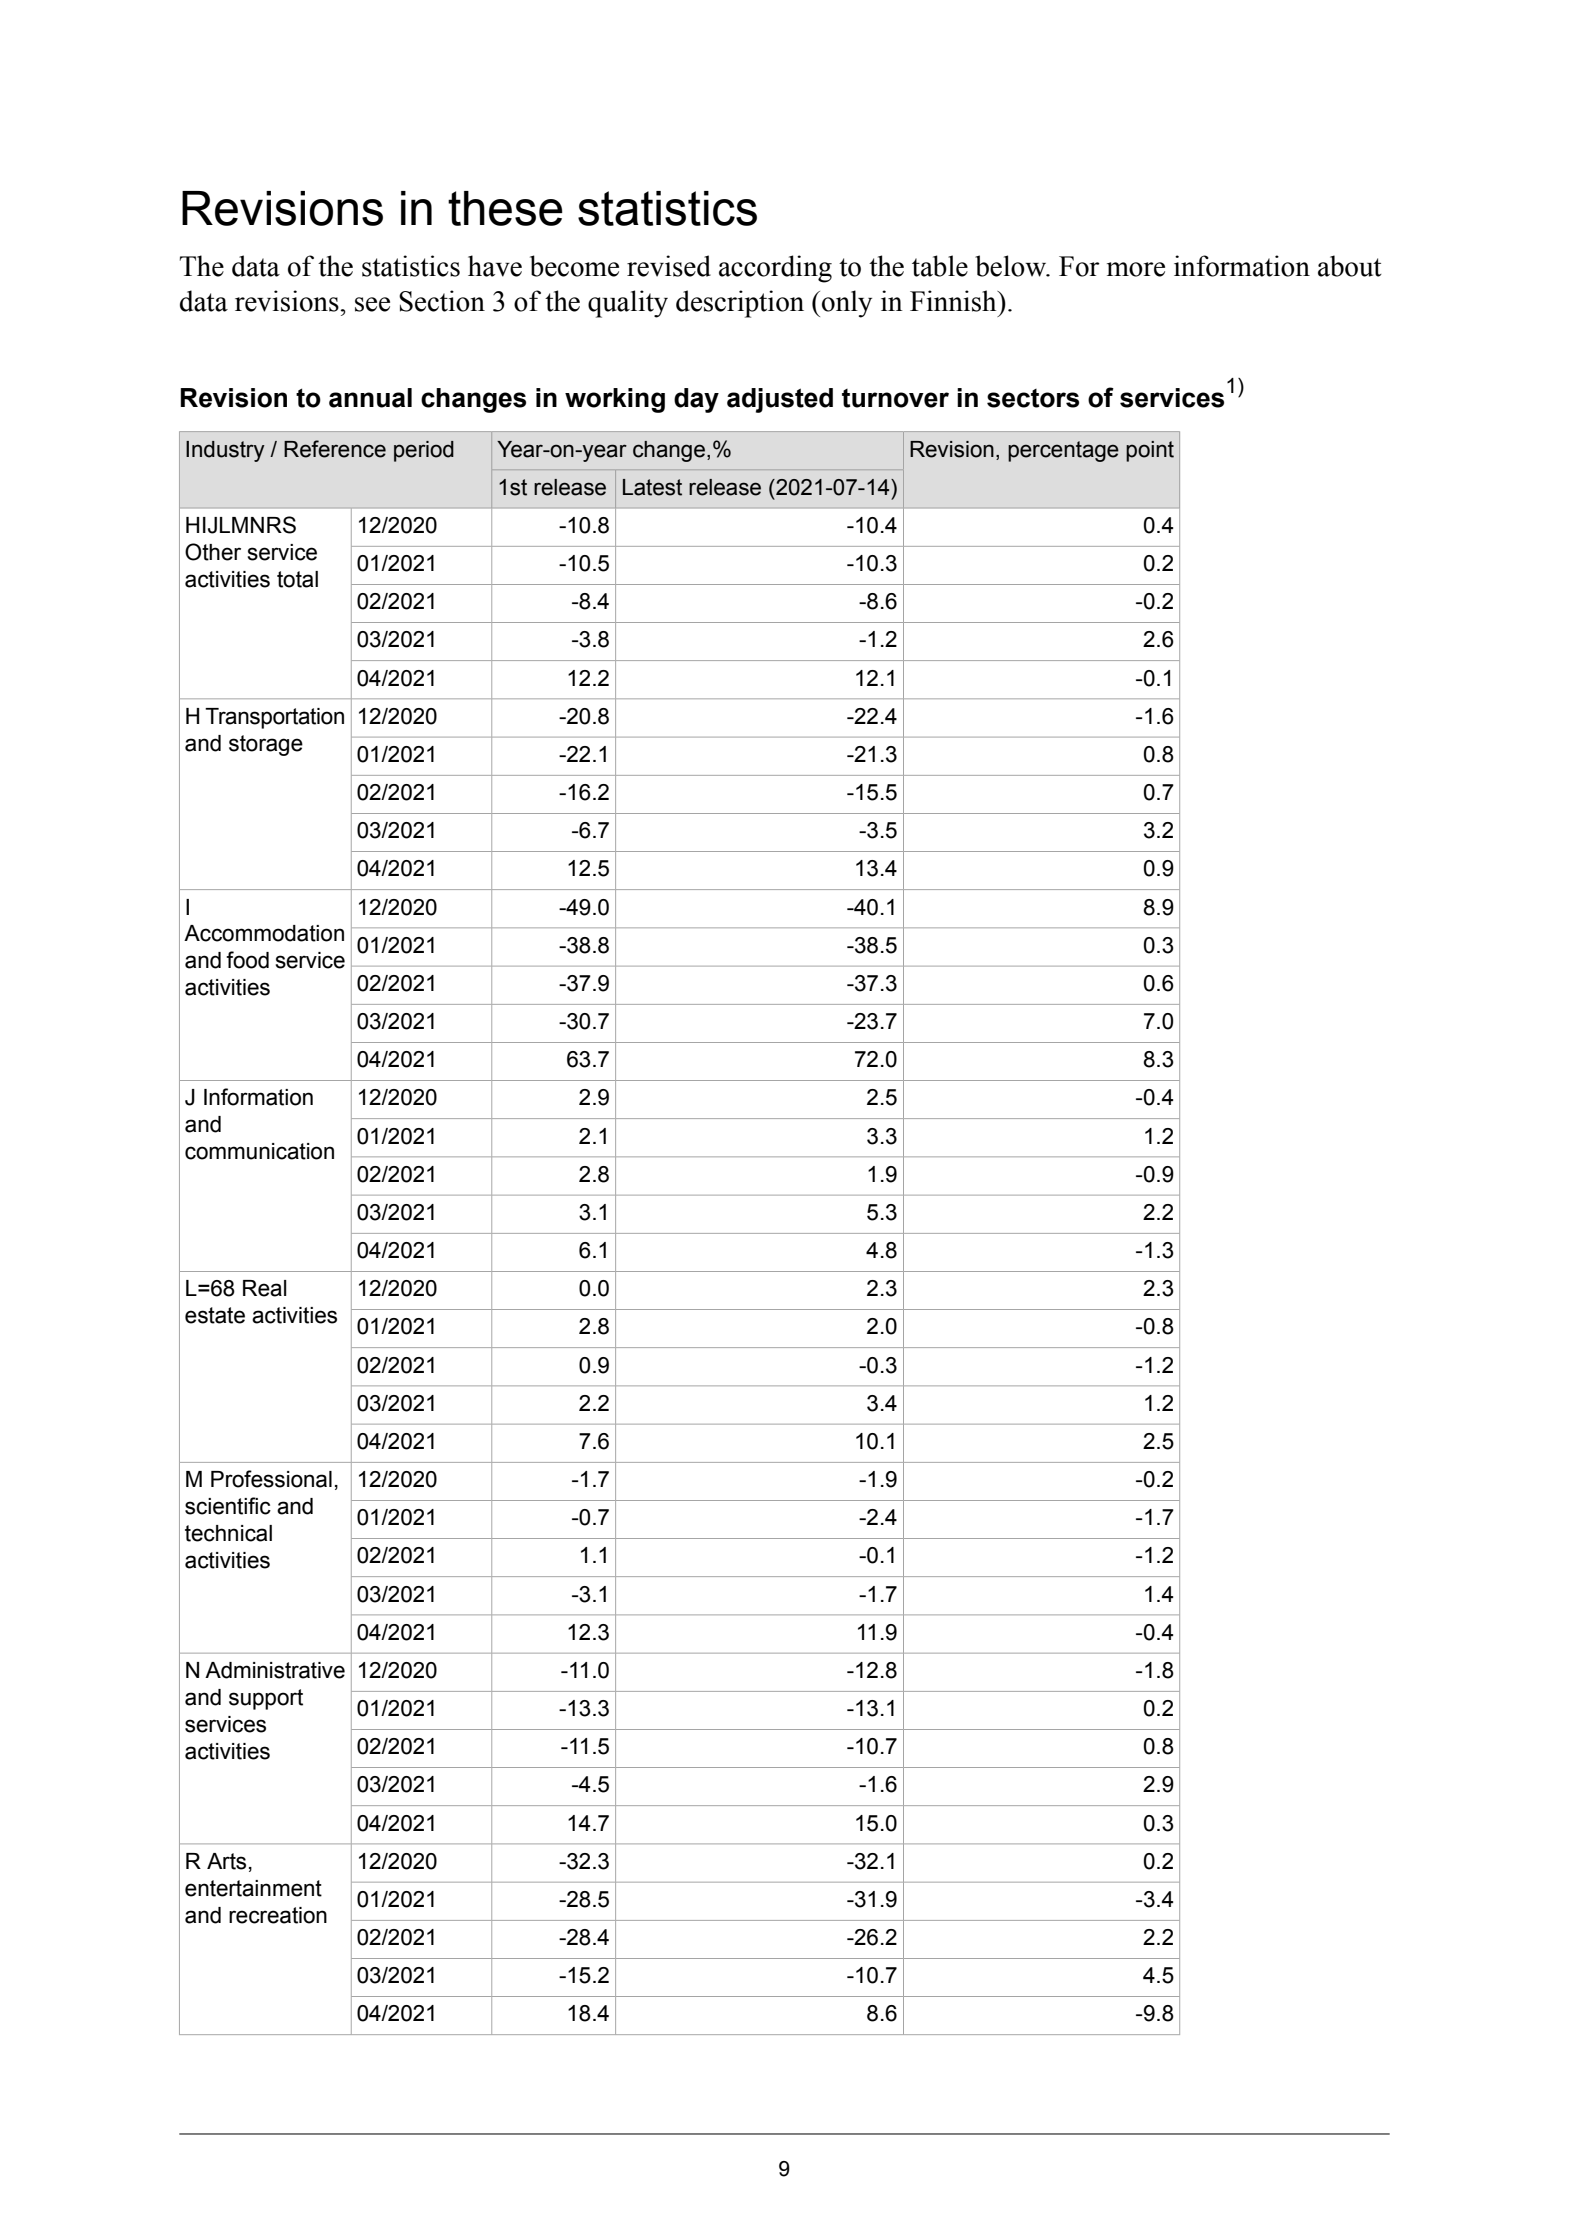 This image has width=1569, height=2219. What do you see at coordinates (266, 1699) in the image?
I see `support` at bounding box center [266, 1699].
